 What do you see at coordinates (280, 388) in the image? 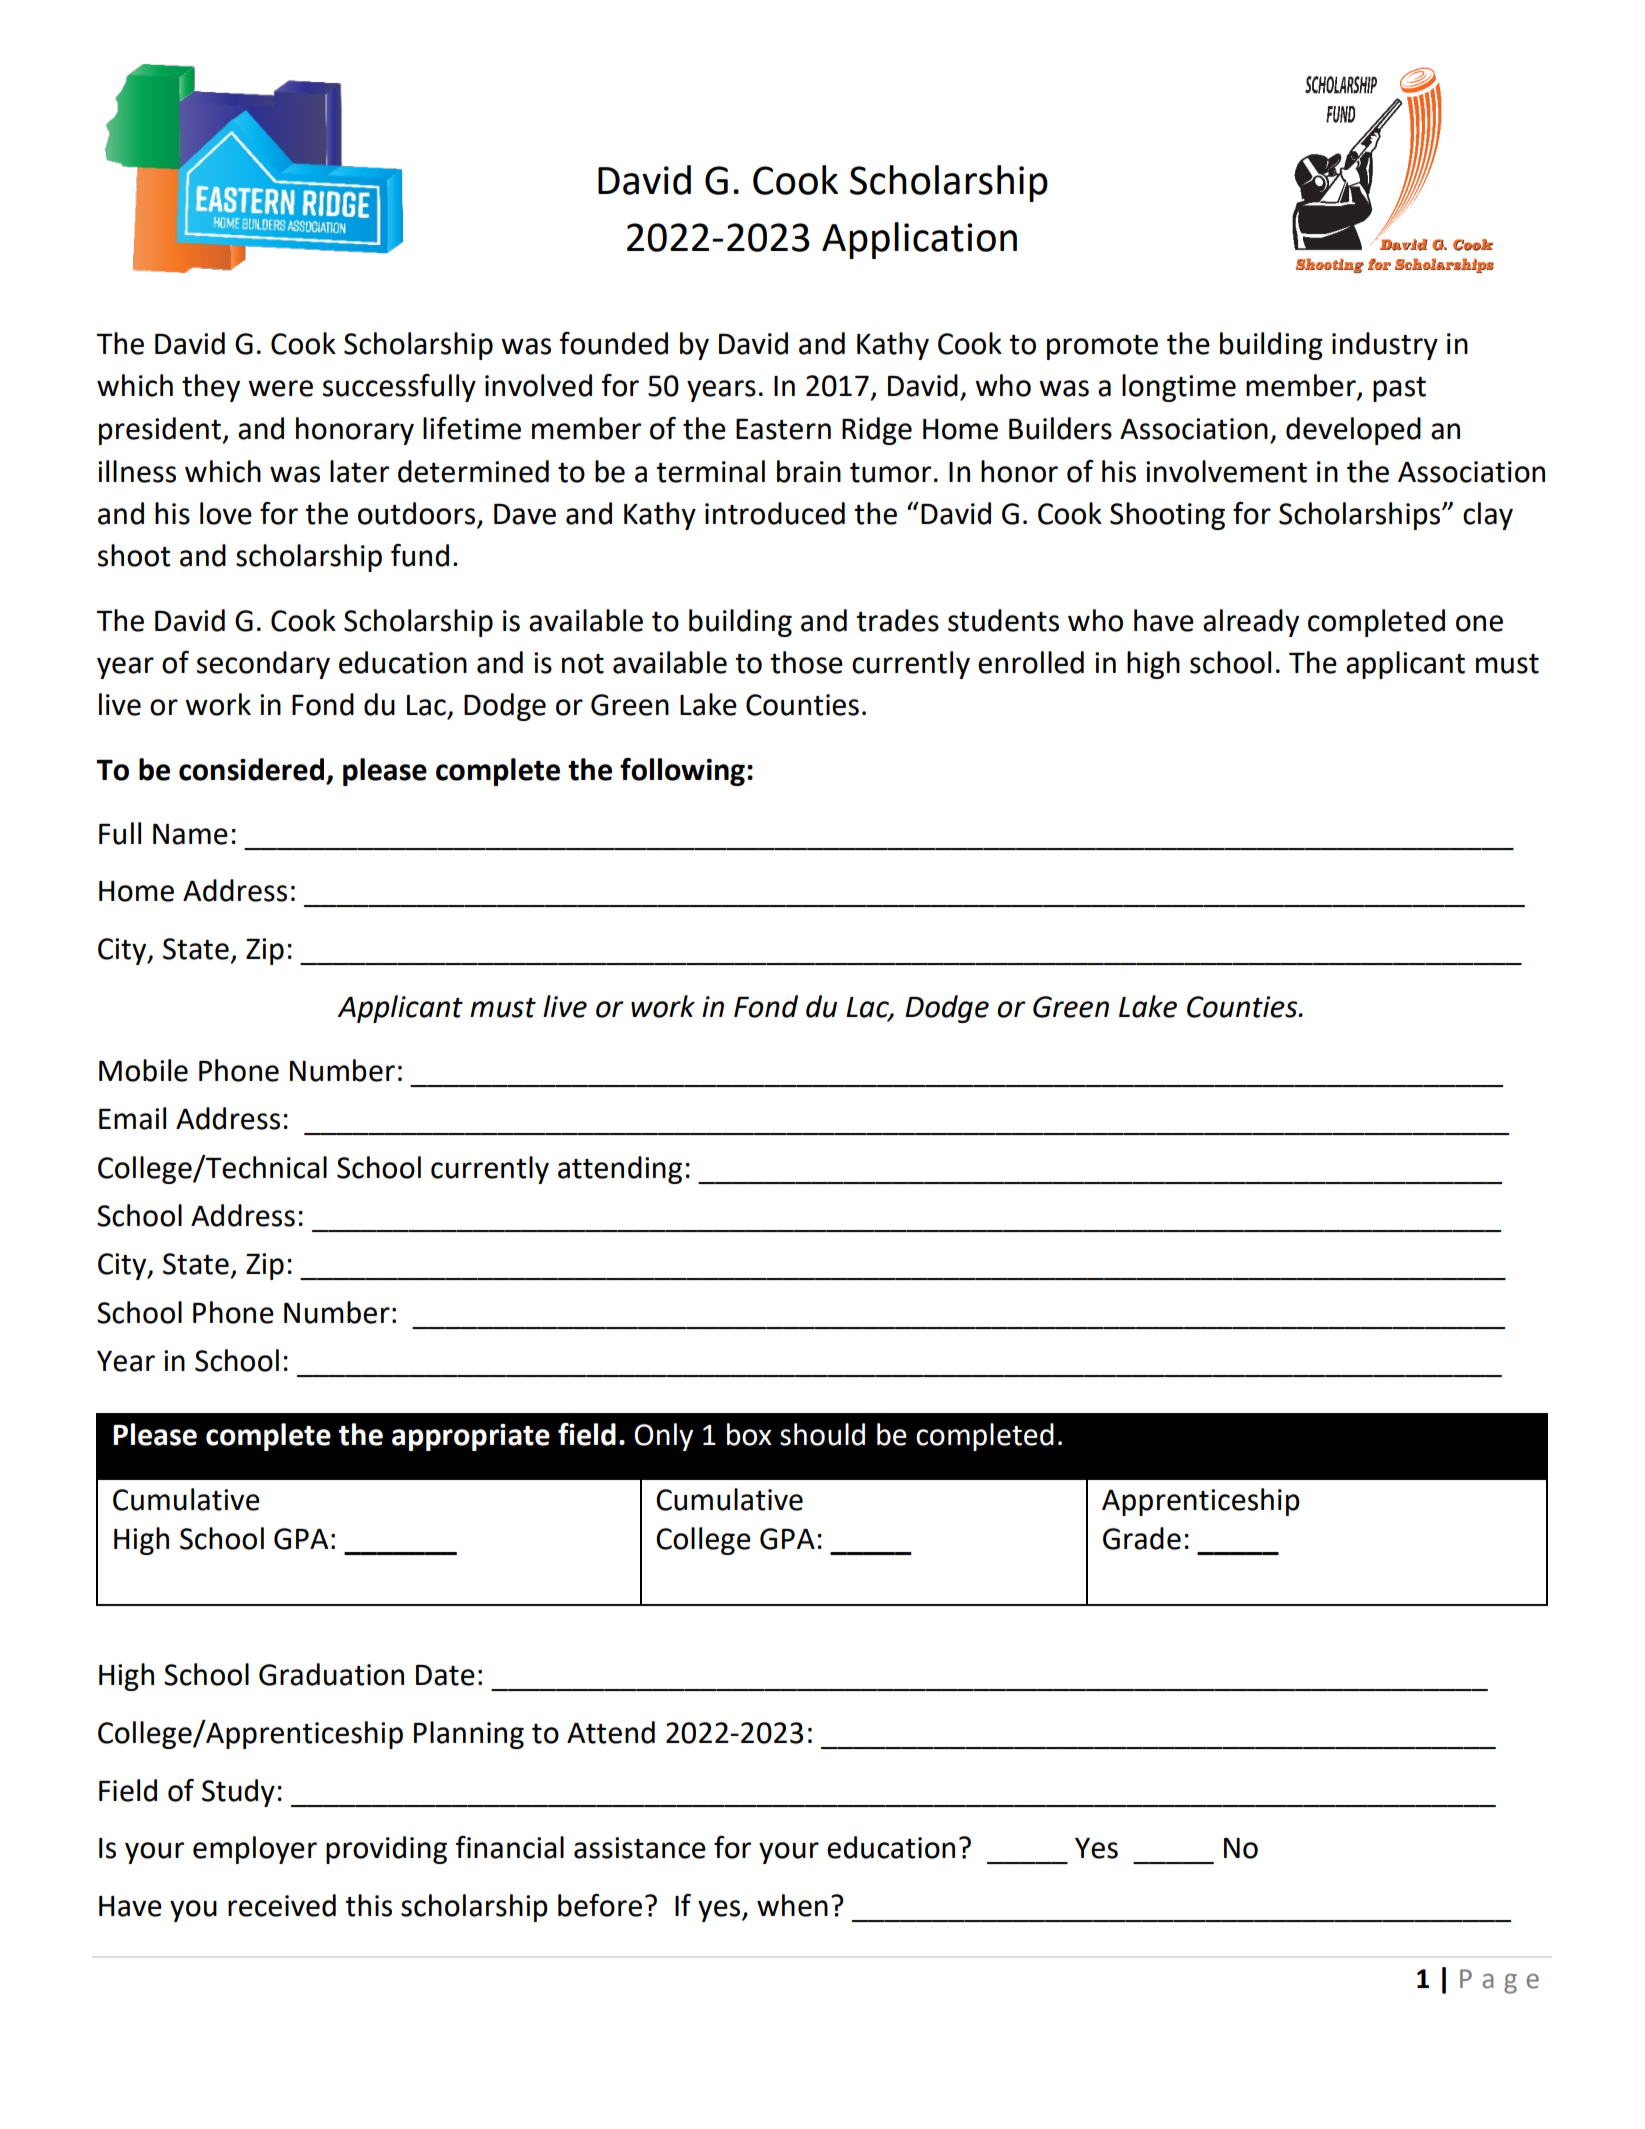
I see `were` at bounding box center [280, 388].
